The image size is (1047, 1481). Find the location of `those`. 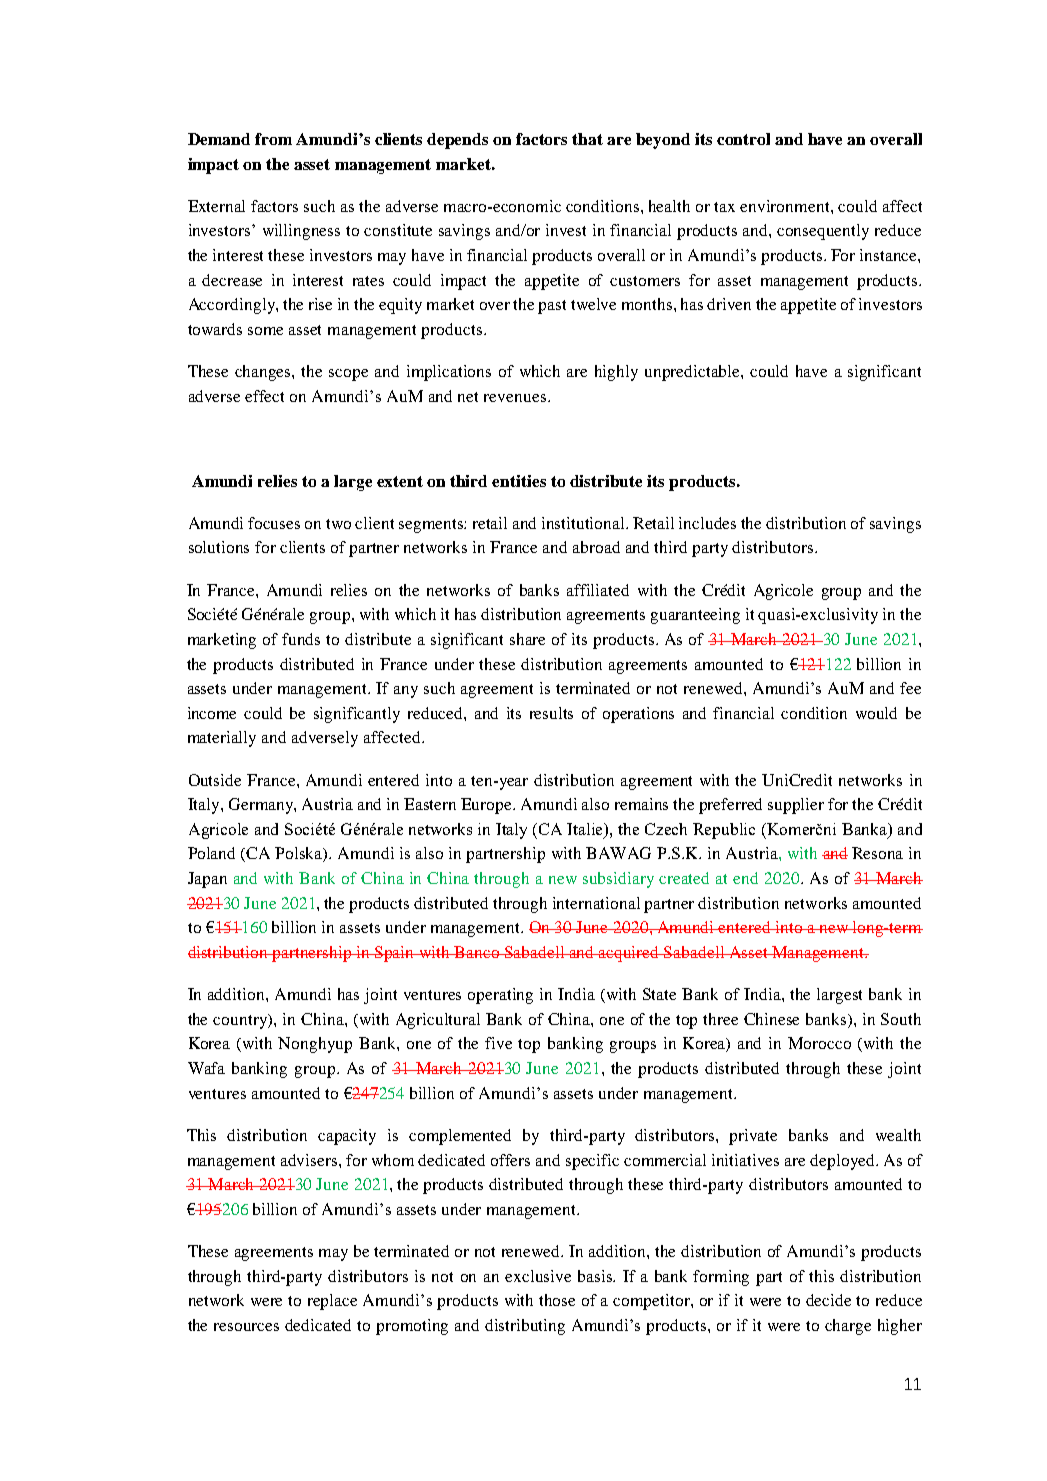

those is located at coordinates (557, 1300).
